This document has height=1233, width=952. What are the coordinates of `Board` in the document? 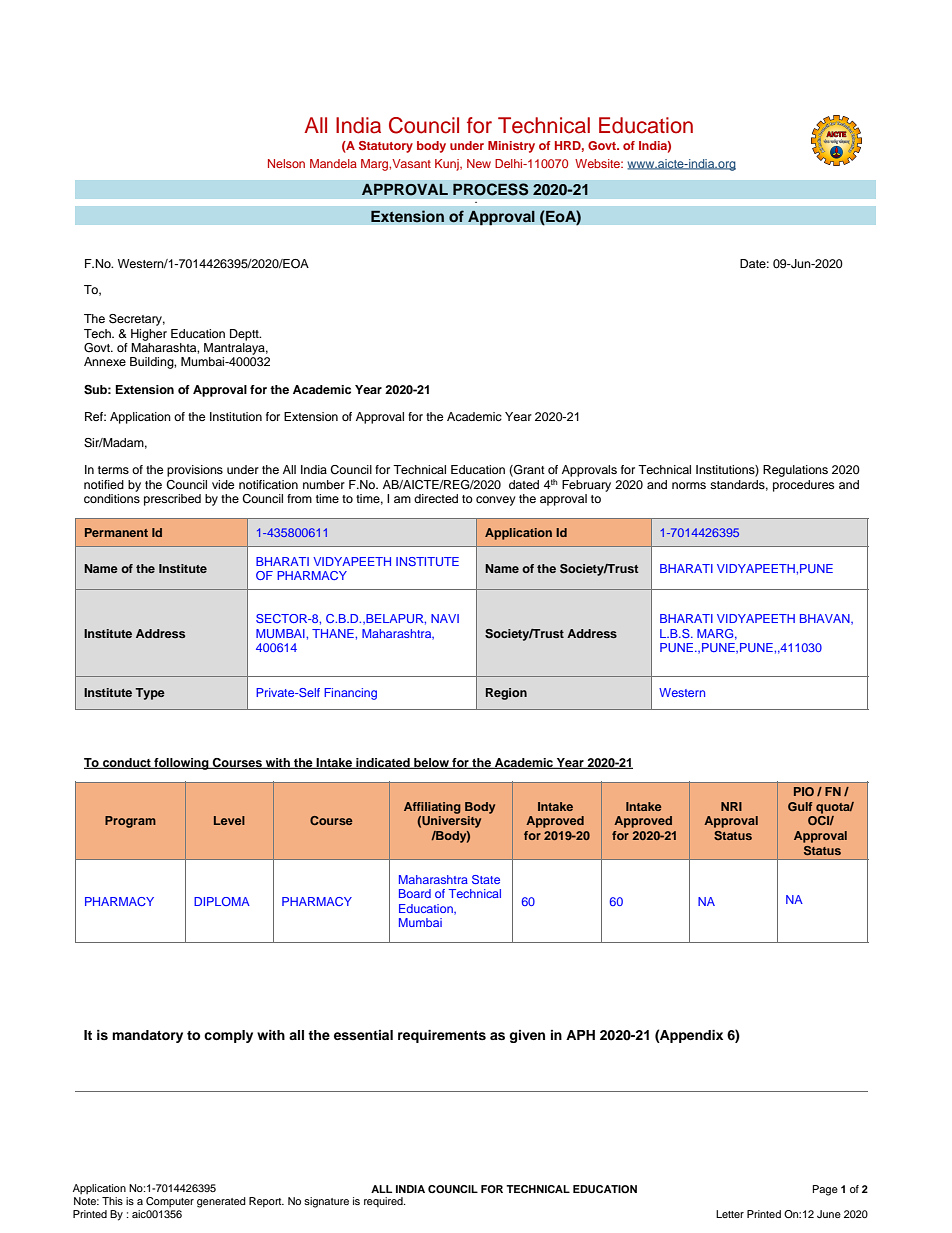 It's located at (415, 893).
